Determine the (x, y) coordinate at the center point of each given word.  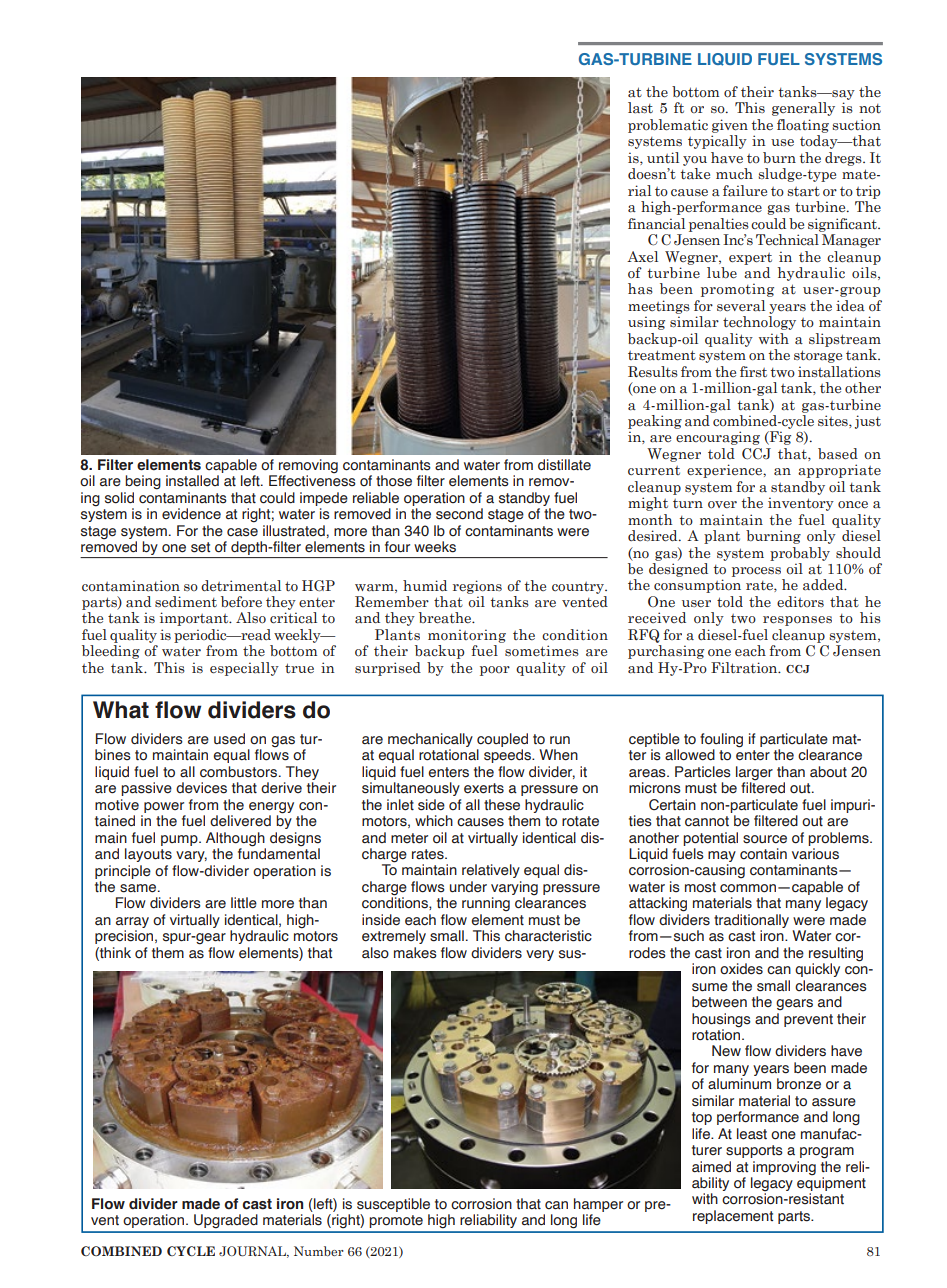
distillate (564, 465)
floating (803, 126)
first (753, 371)
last (640, 108)
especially (244, 669)
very (540, 955)
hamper (598, 1205)
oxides (741, 969)
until (663, 157)
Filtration (745, 668)
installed (192, 481)
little (244, 903)
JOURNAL (253, 1252)
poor (495, 671)
